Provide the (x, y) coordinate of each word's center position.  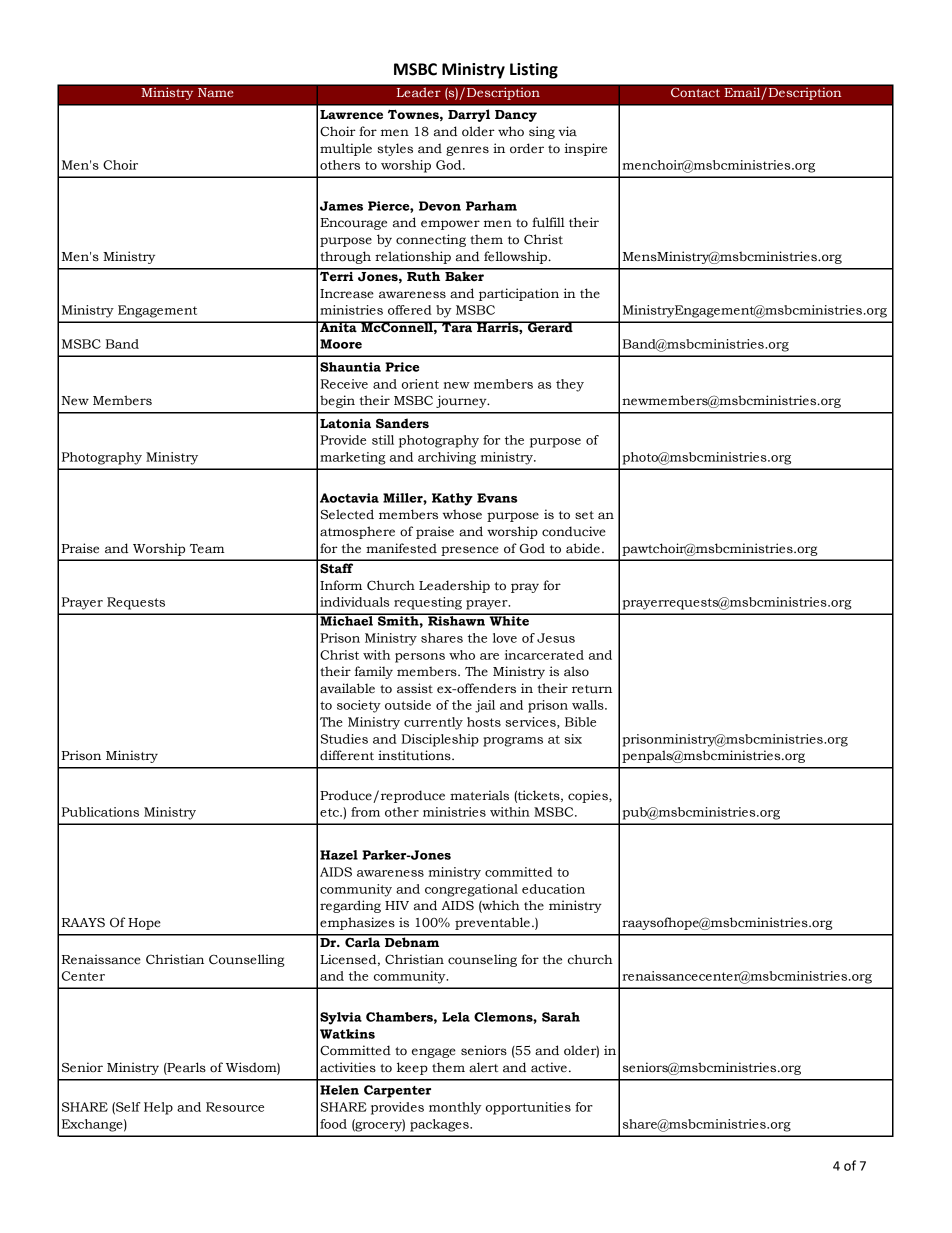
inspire (586, 149)
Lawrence (351, 115)
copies (589, 796)
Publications (100, 812)
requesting (428, 603)
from (365, 812)
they (570, 385)
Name (215, 92)
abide (583, 548)
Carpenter (397, 1091)
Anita (338, 327)
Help (158, 1108)
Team (207, 549)
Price (402, 367)
